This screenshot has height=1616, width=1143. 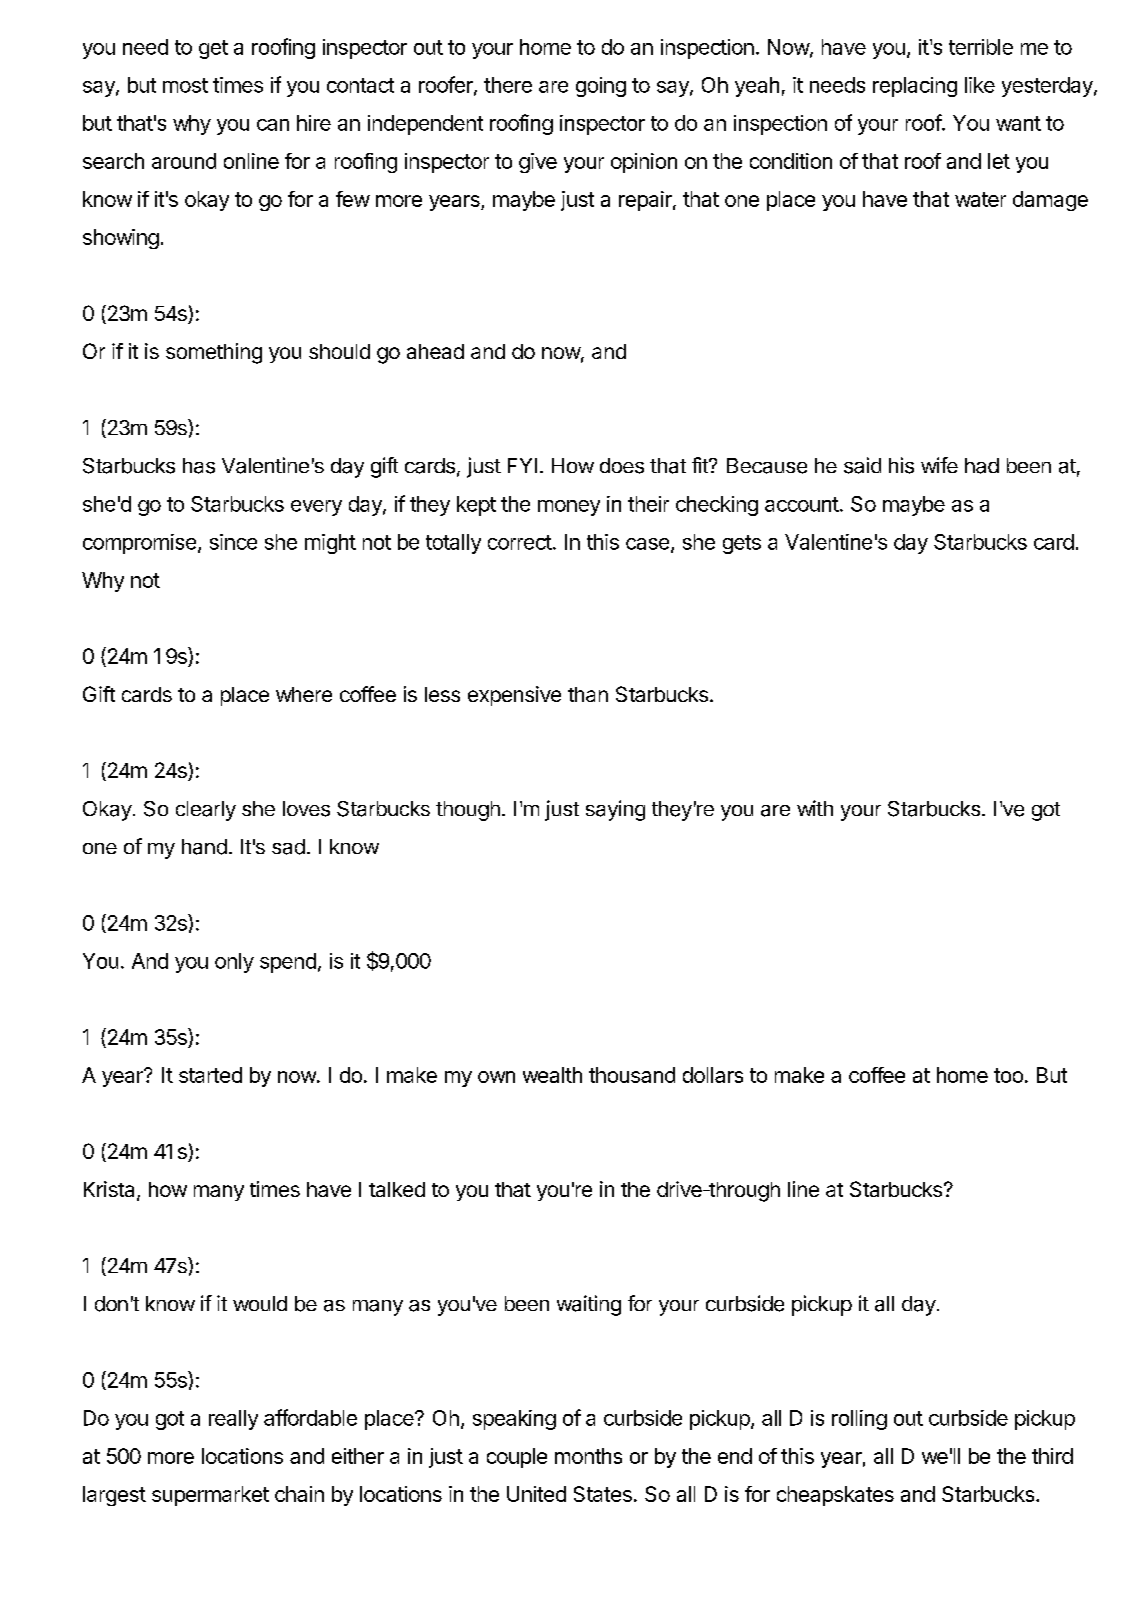 I want to click on only, so click(x=234, y=963).
